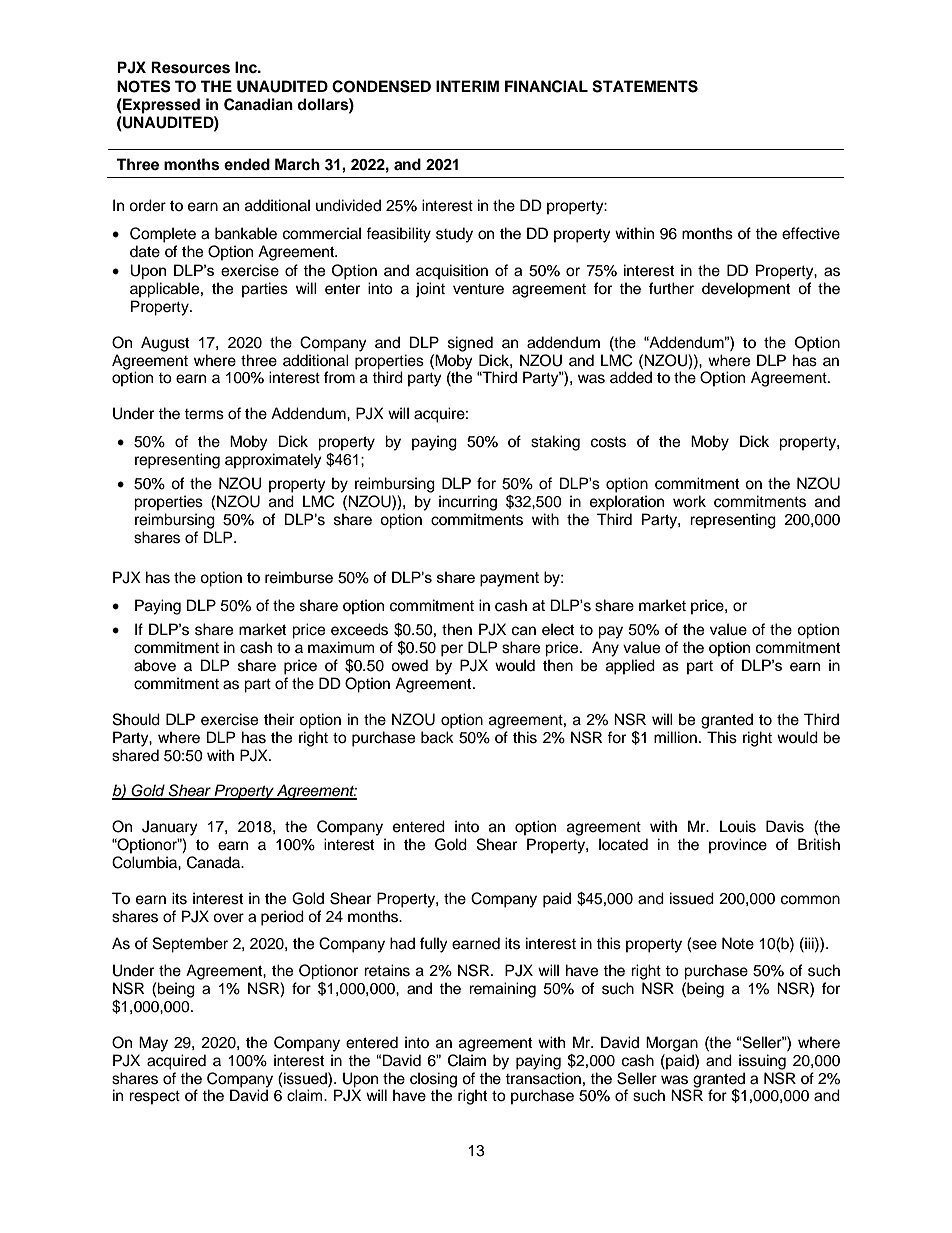 The image size is (952, 1233). What do you see at coordinates (153, 1044) in the page?
I see `May` at bounding box center [153, 1044].
